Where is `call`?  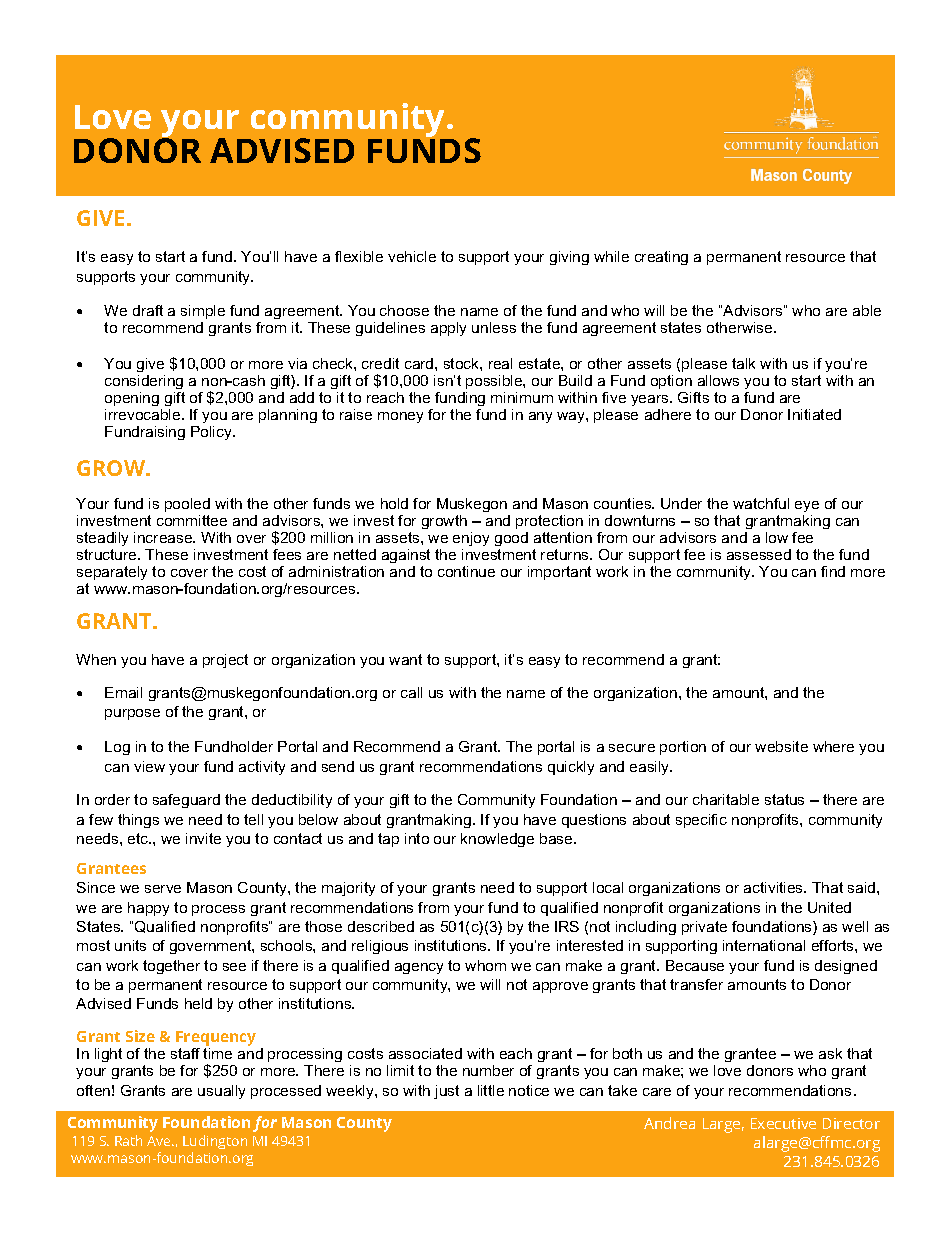 call is located at coordinates (411, 692).
